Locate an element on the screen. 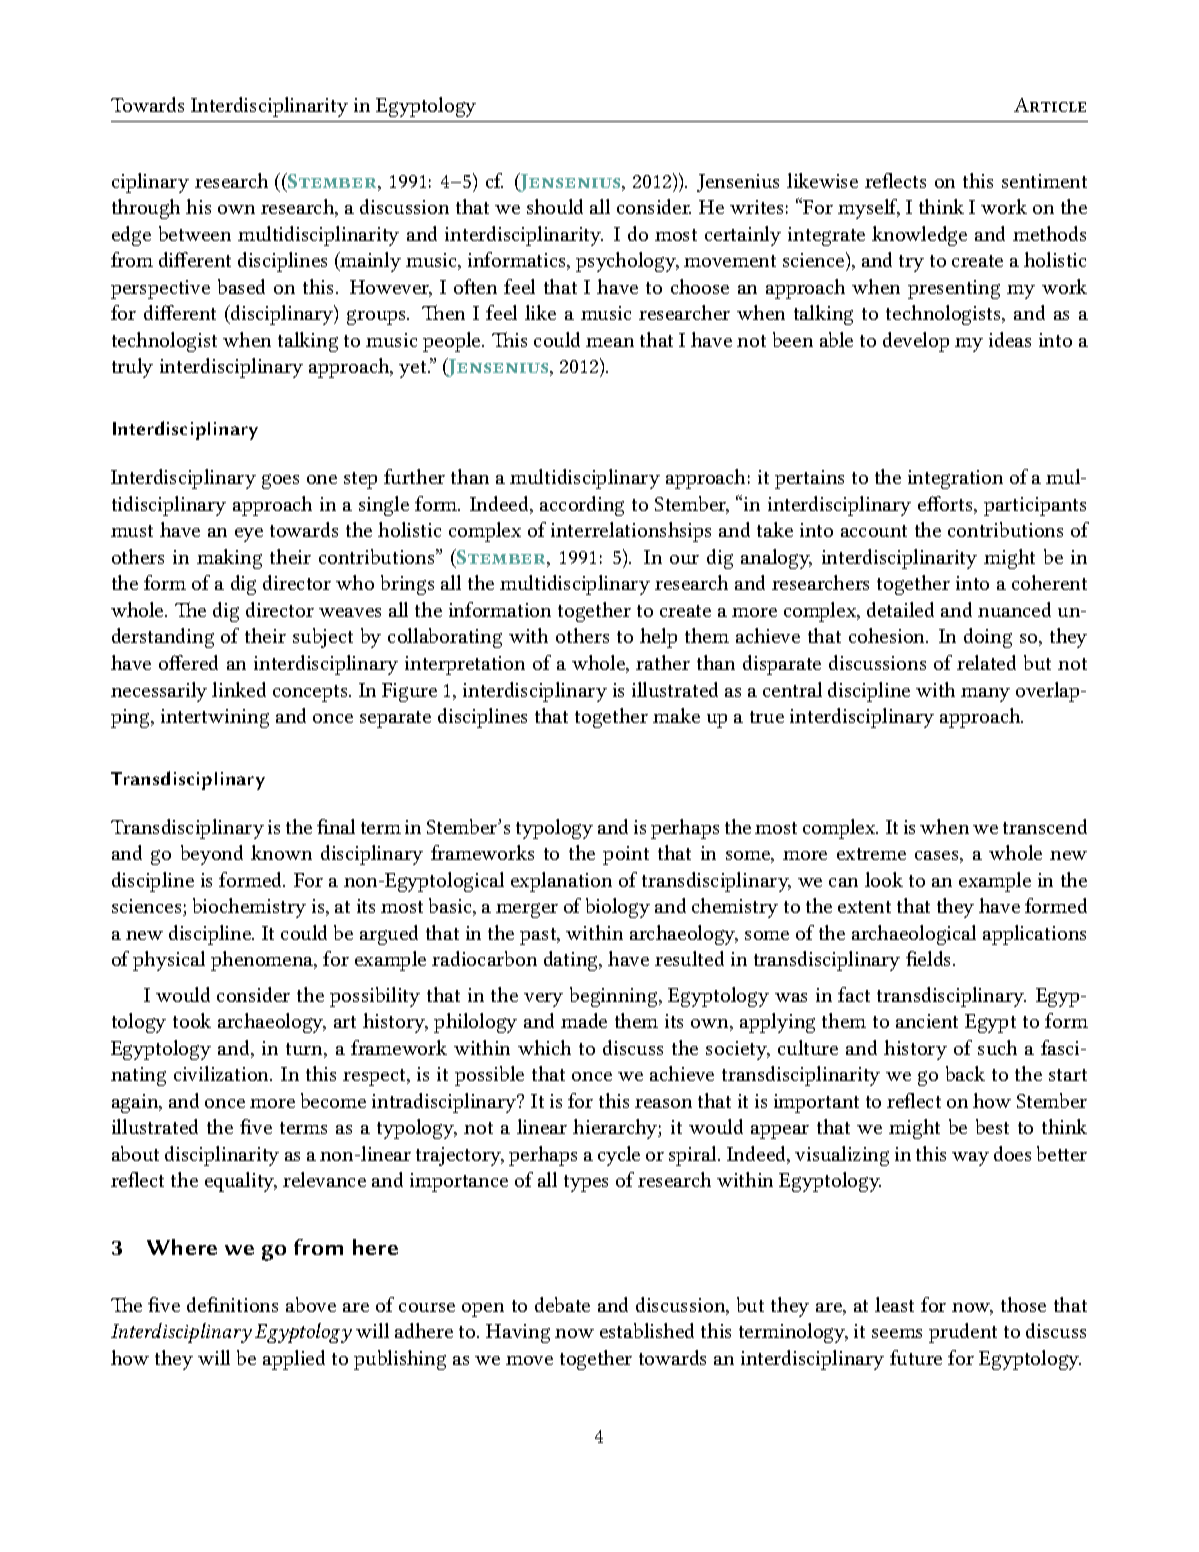 The width and height of the screenshot is (1199, 1552). reason is located at coordinates (663, 1103).
